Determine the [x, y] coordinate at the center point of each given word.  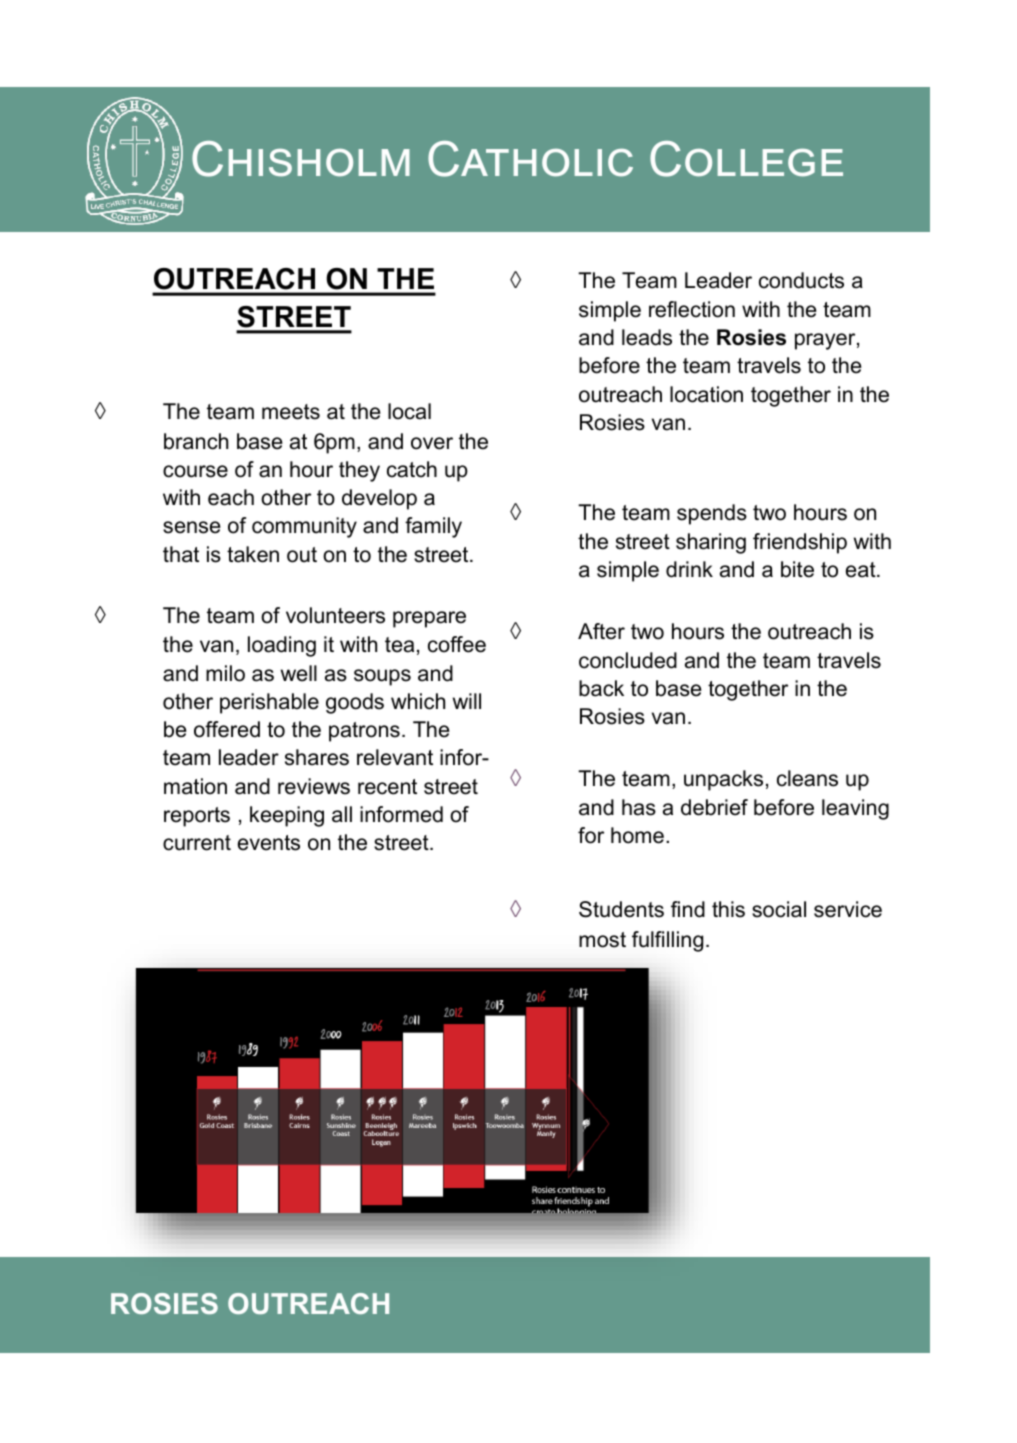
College [746, 159]
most [602, 940]
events [269, 843]
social [779, 909]
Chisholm [301, 159]
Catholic [530, 159]
